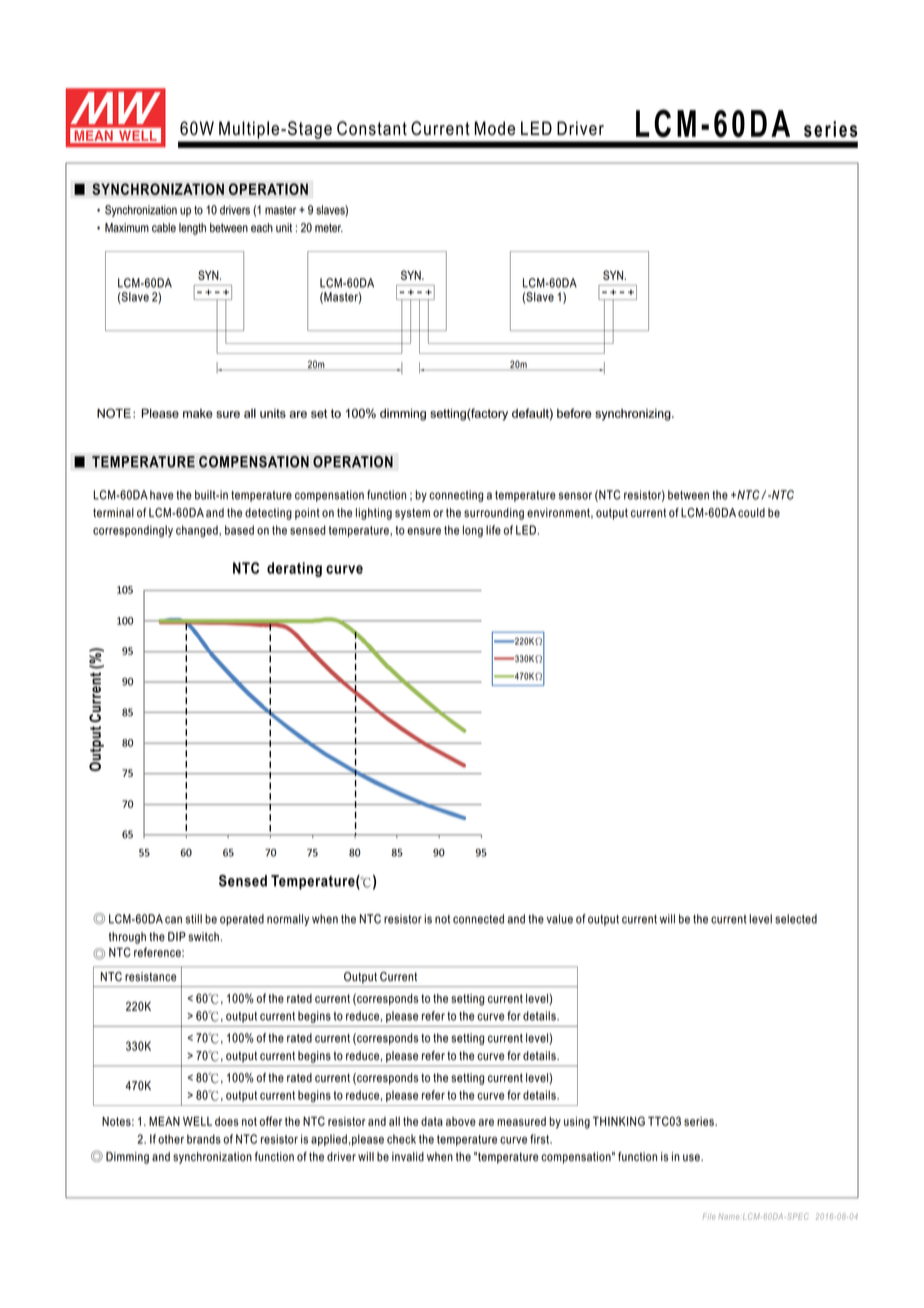  What do you see at coordinates (161, 495) in the screenshot?
I see `have` at bounding box center [161, 495].
